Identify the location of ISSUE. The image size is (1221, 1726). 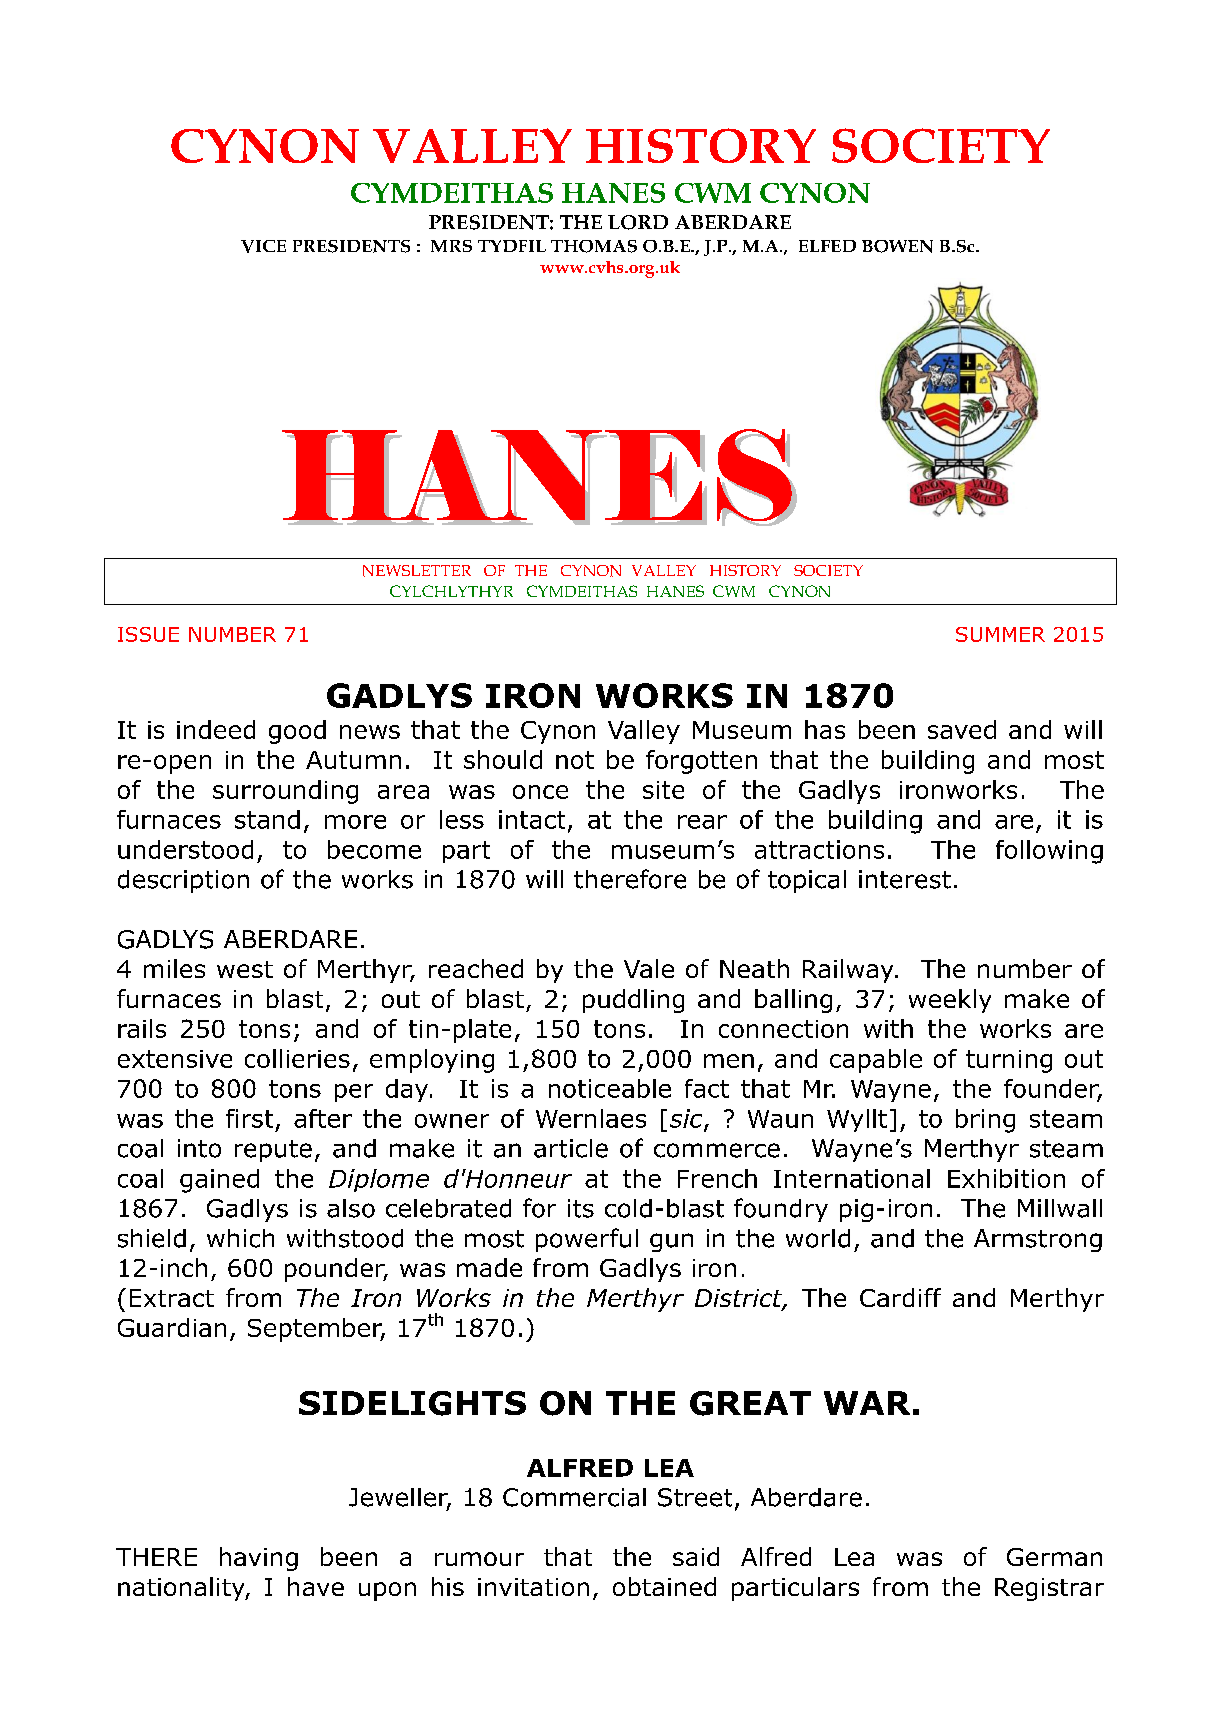
(148, 634).
